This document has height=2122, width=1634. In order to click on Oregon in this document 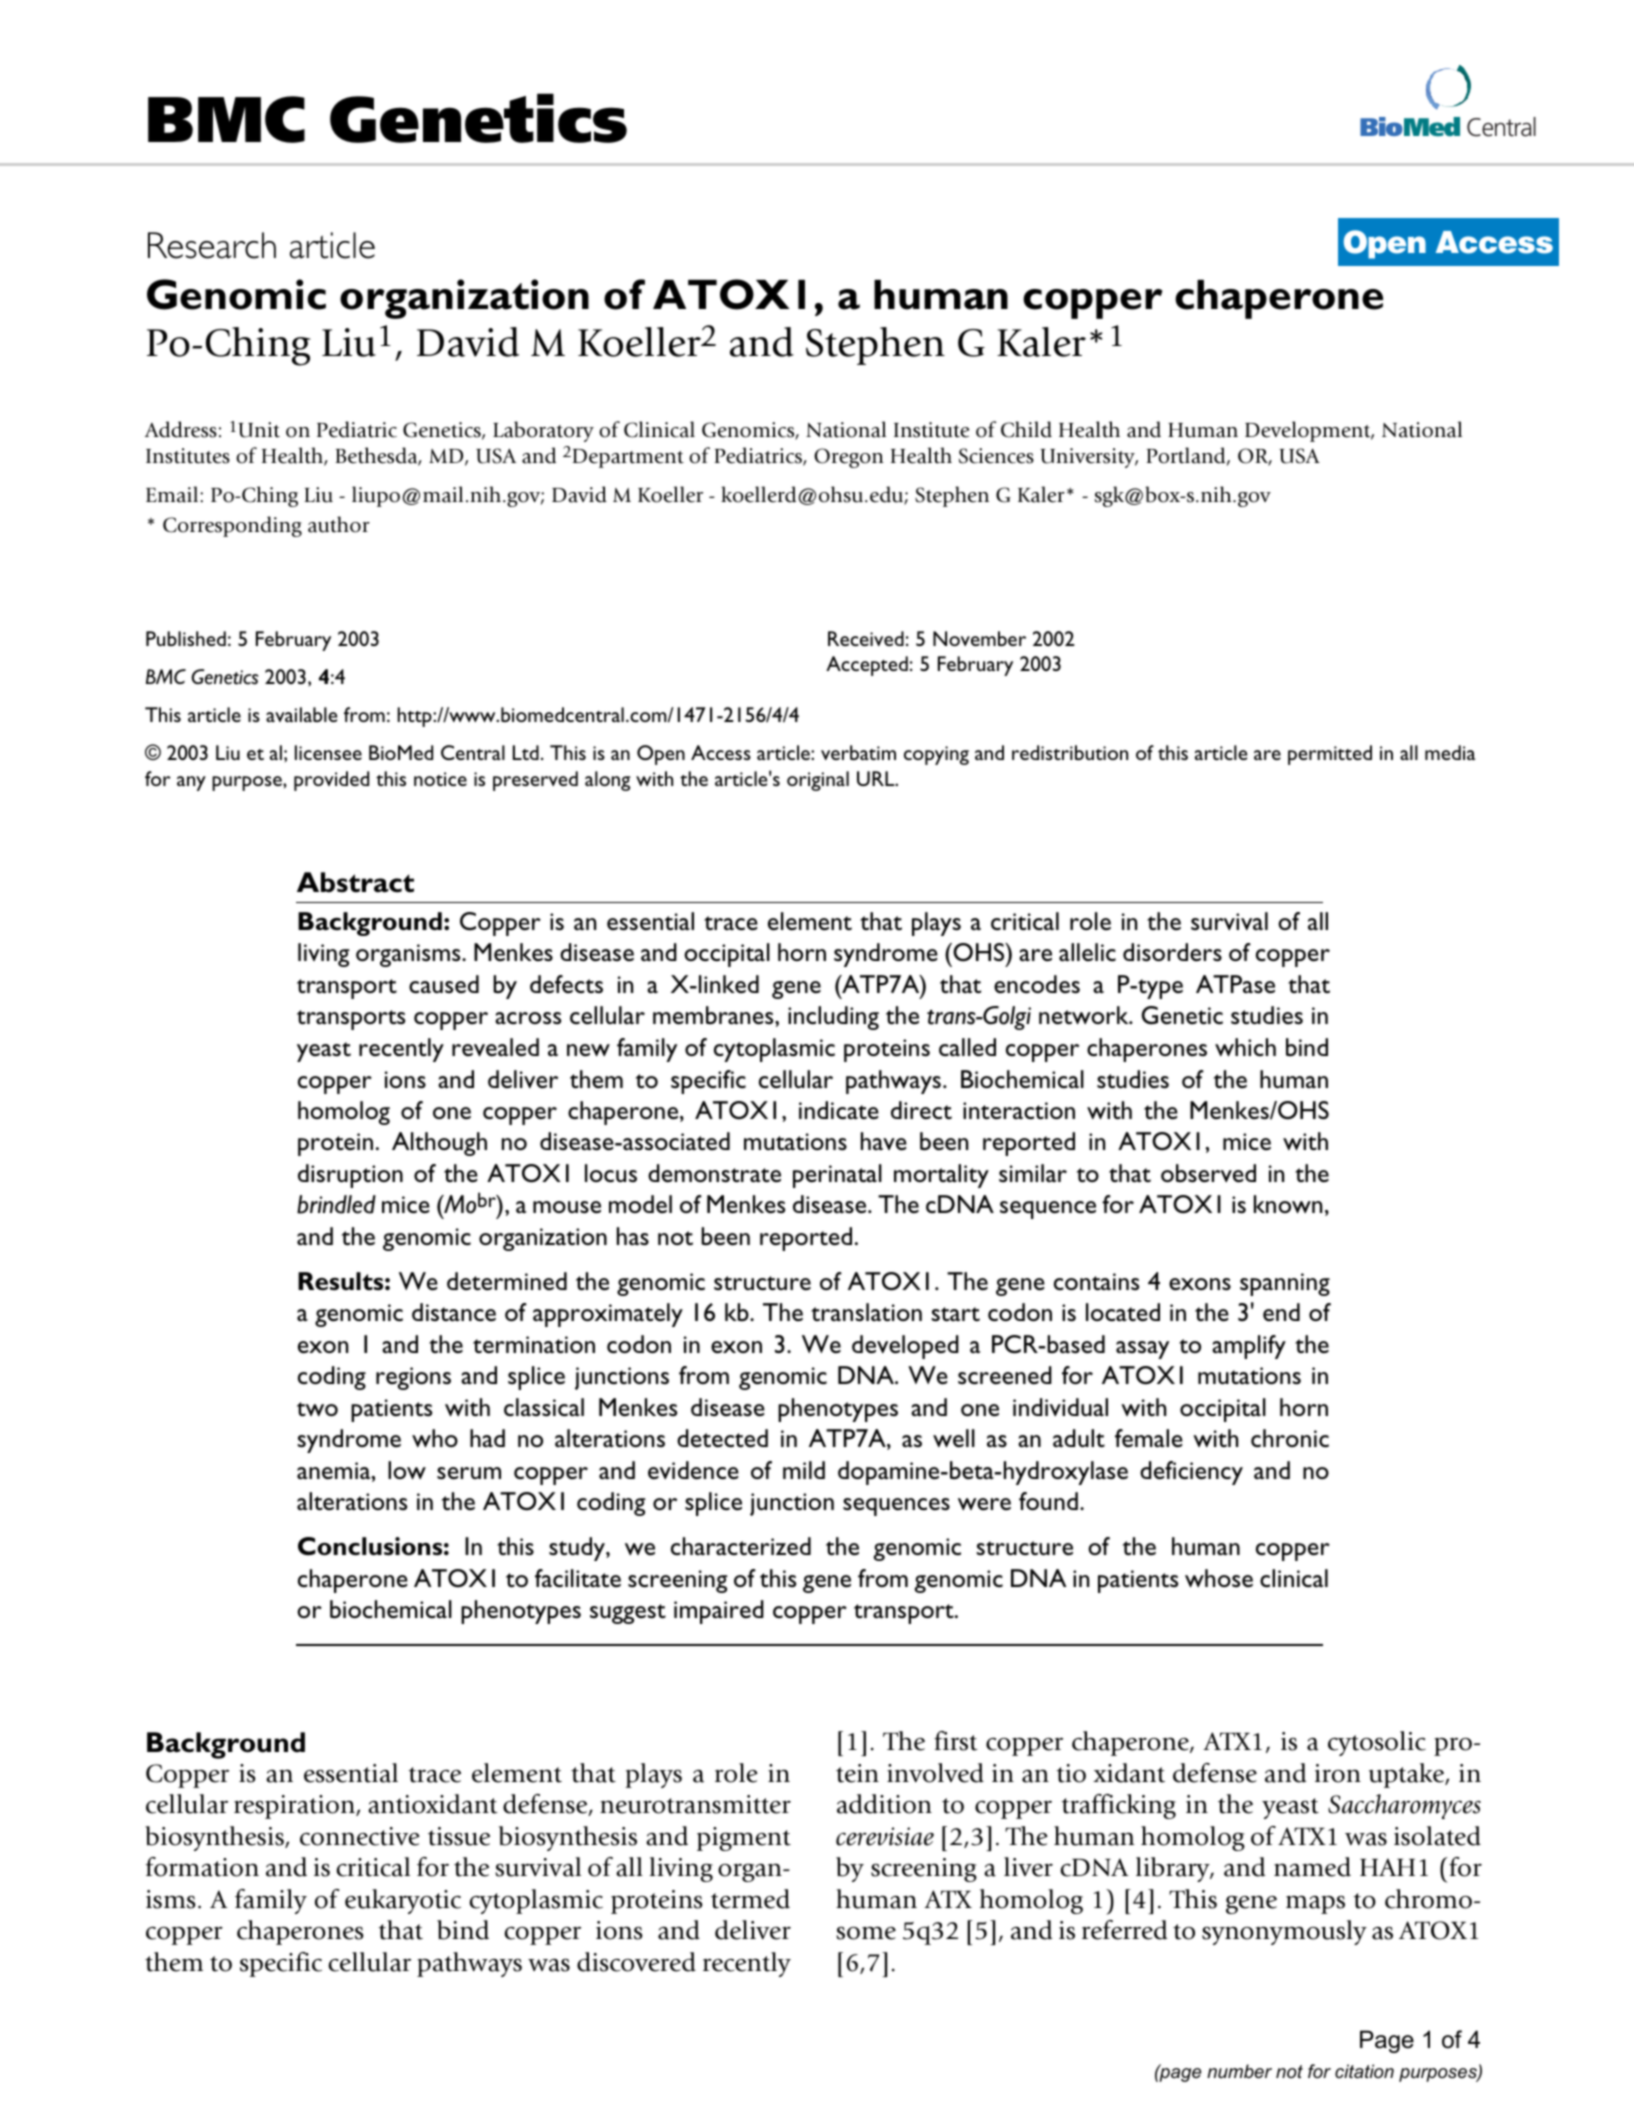, I will do `click(849, 458)`.
